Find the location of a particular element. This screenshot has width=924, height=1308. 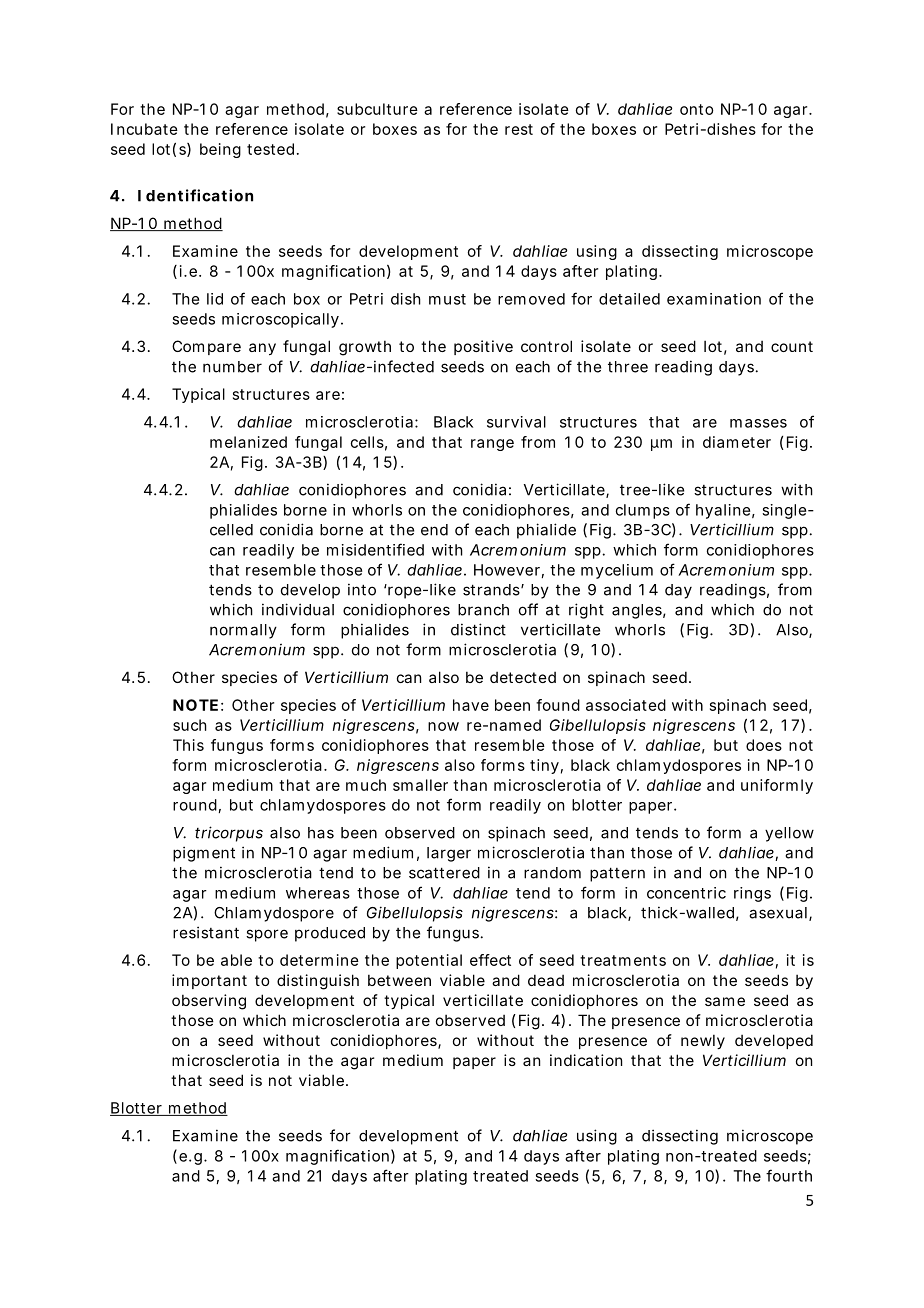

number is located at coordinates (232, 367).
